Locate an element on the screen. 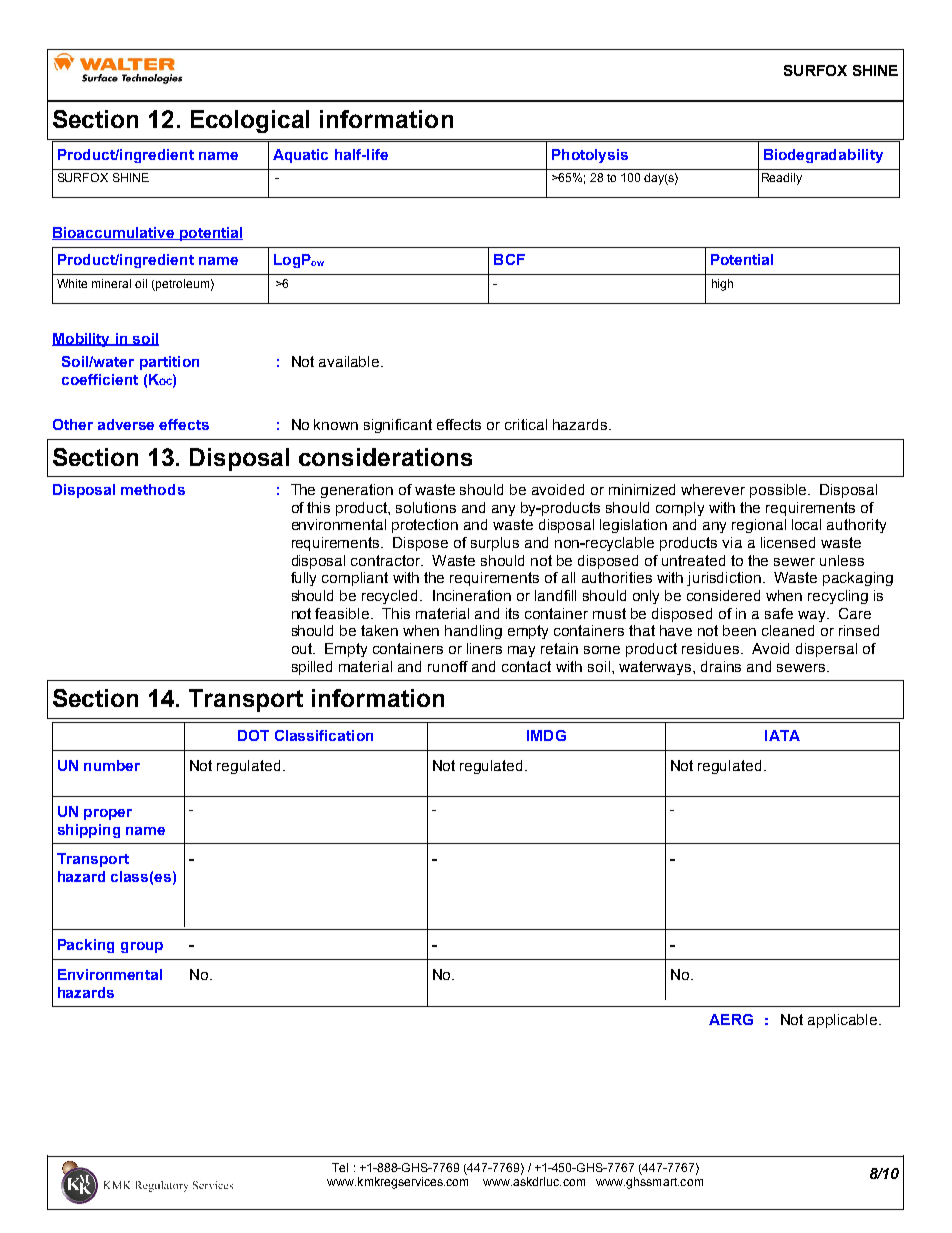 Image resolution: width=952 pixels, height=1233 pixels. group is located at coordinates (142, 947).
